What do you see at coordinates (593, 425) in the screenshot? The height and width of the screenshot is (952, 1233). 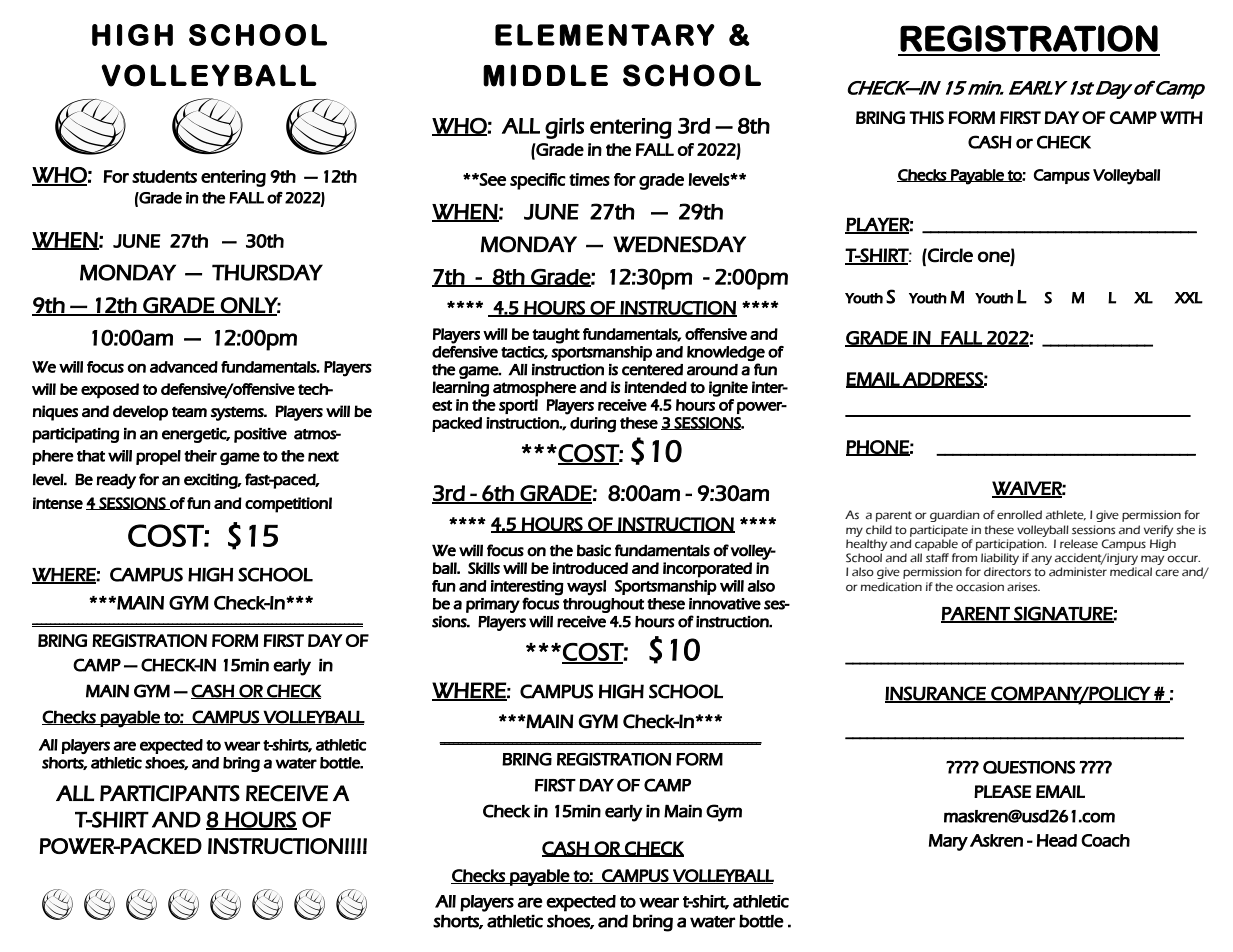 I see `during` at bounding box center [593, 425].
